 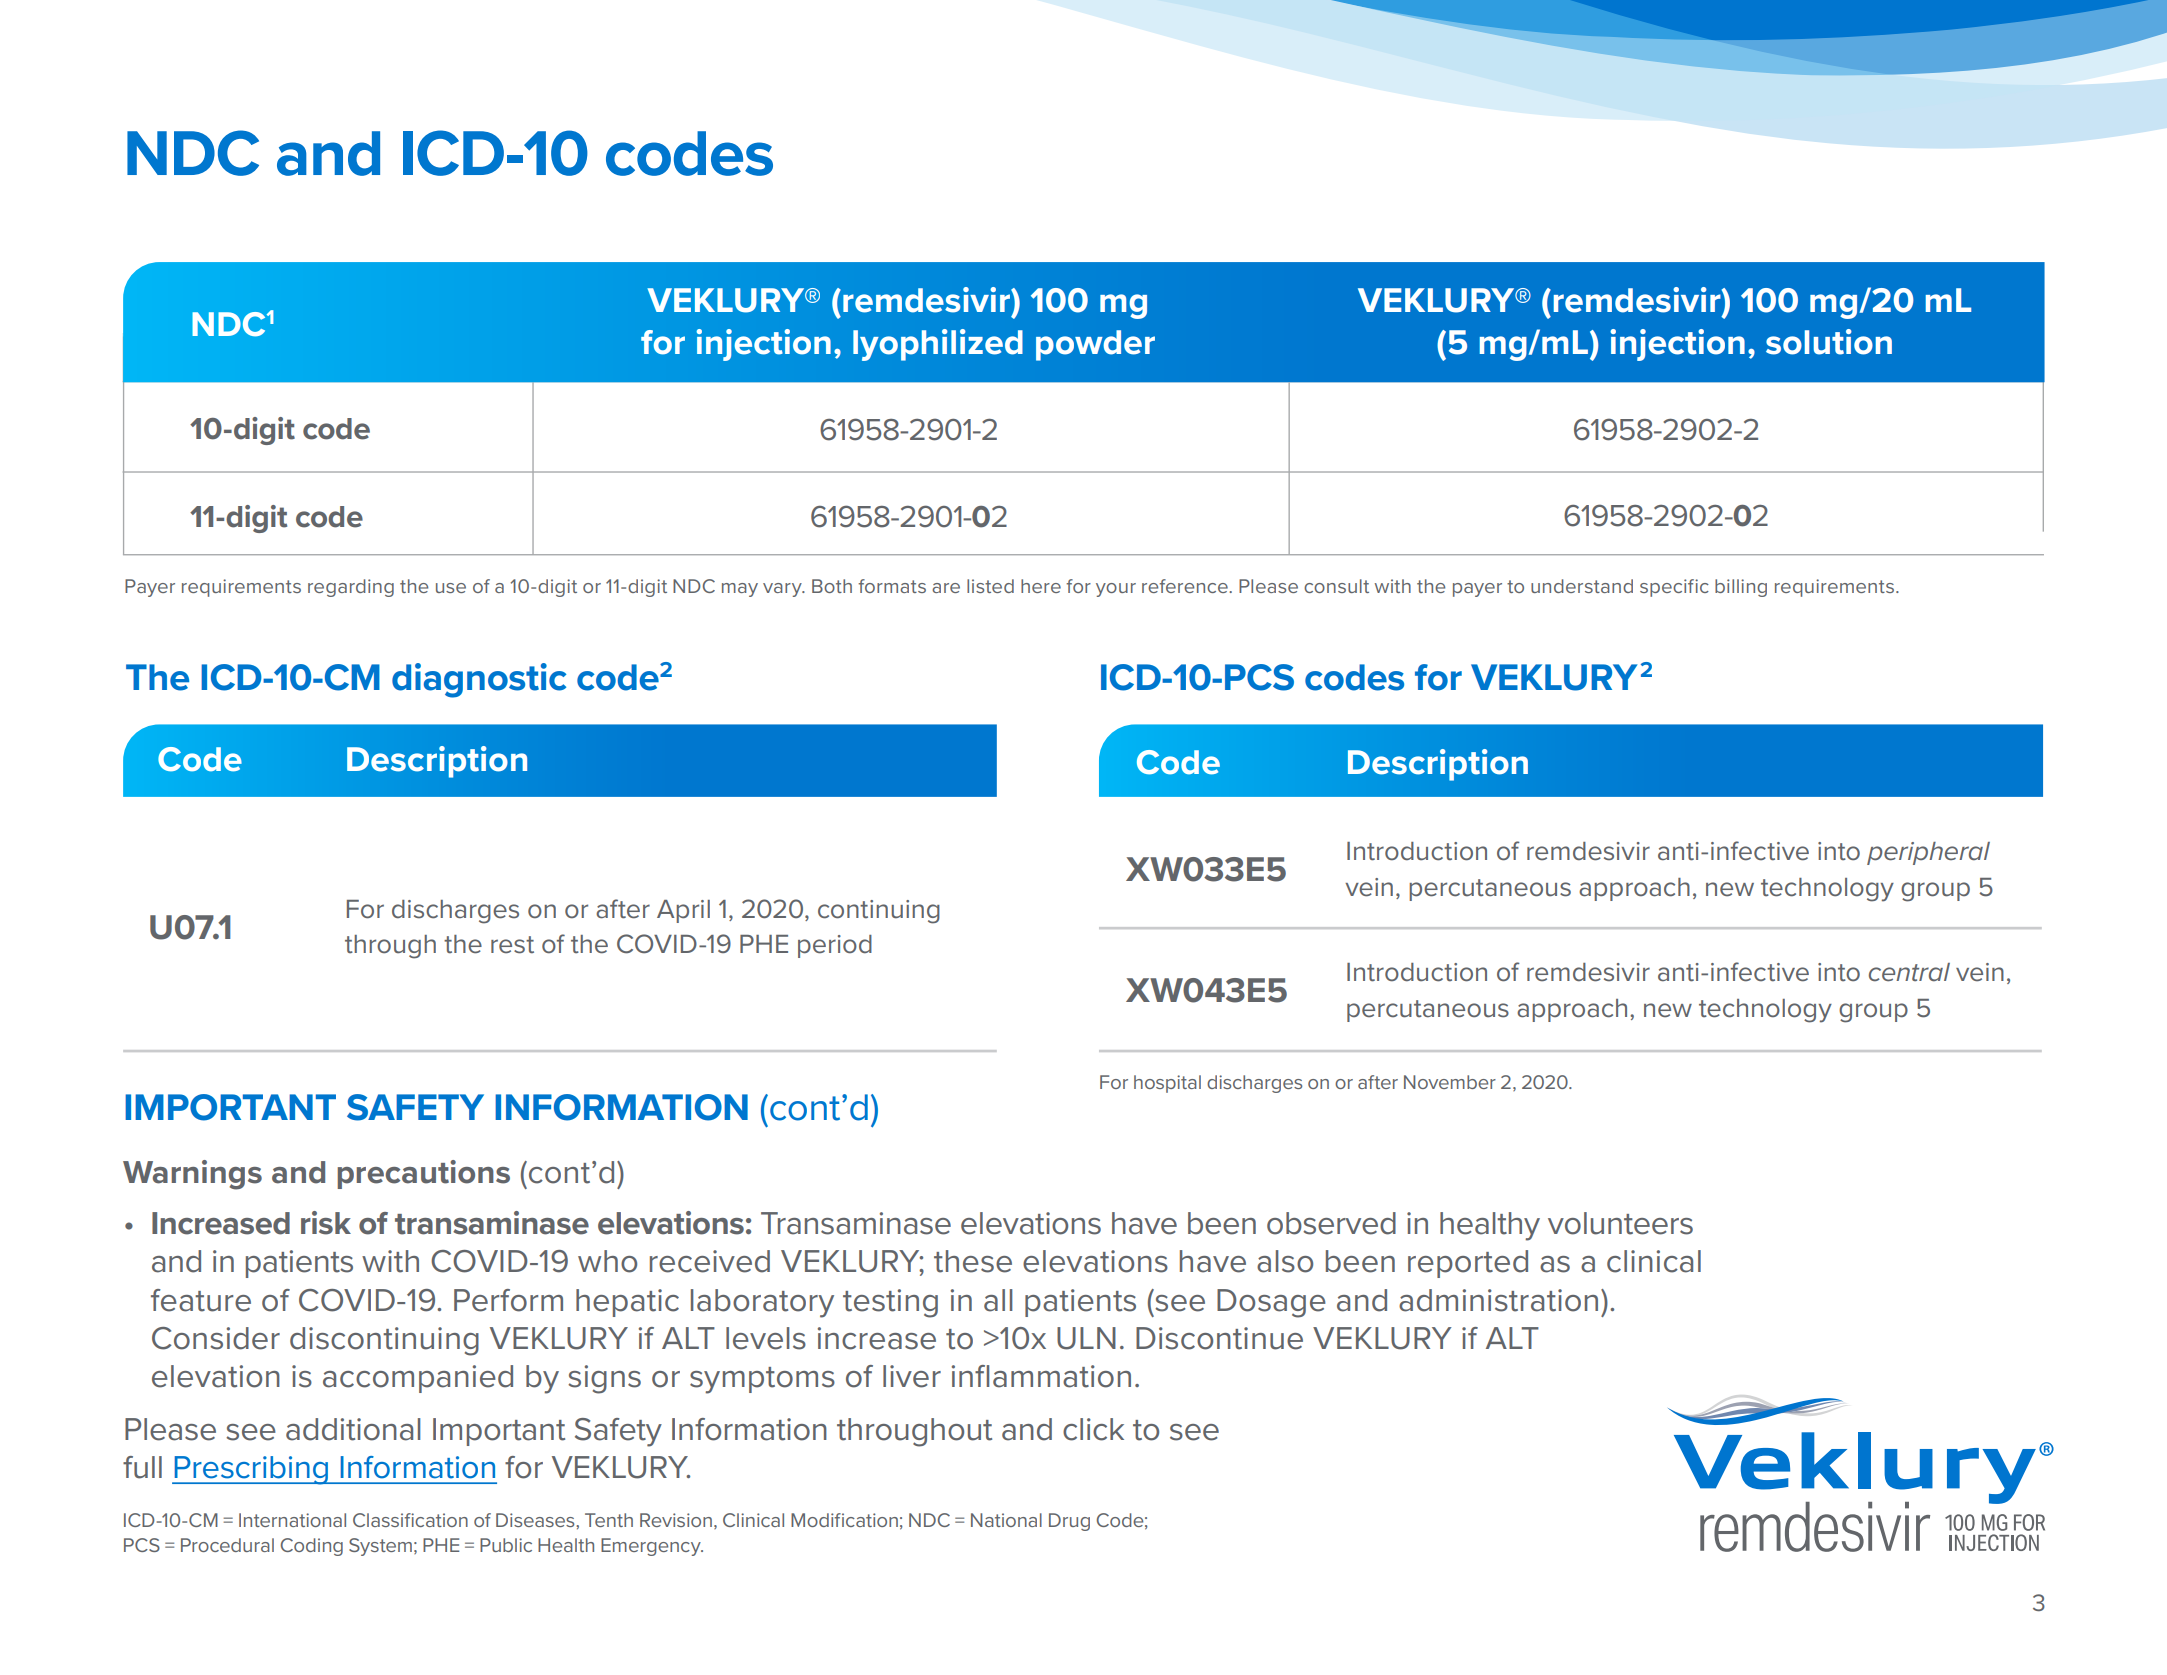 I want to click on these, so click(x=973, y=1261).
